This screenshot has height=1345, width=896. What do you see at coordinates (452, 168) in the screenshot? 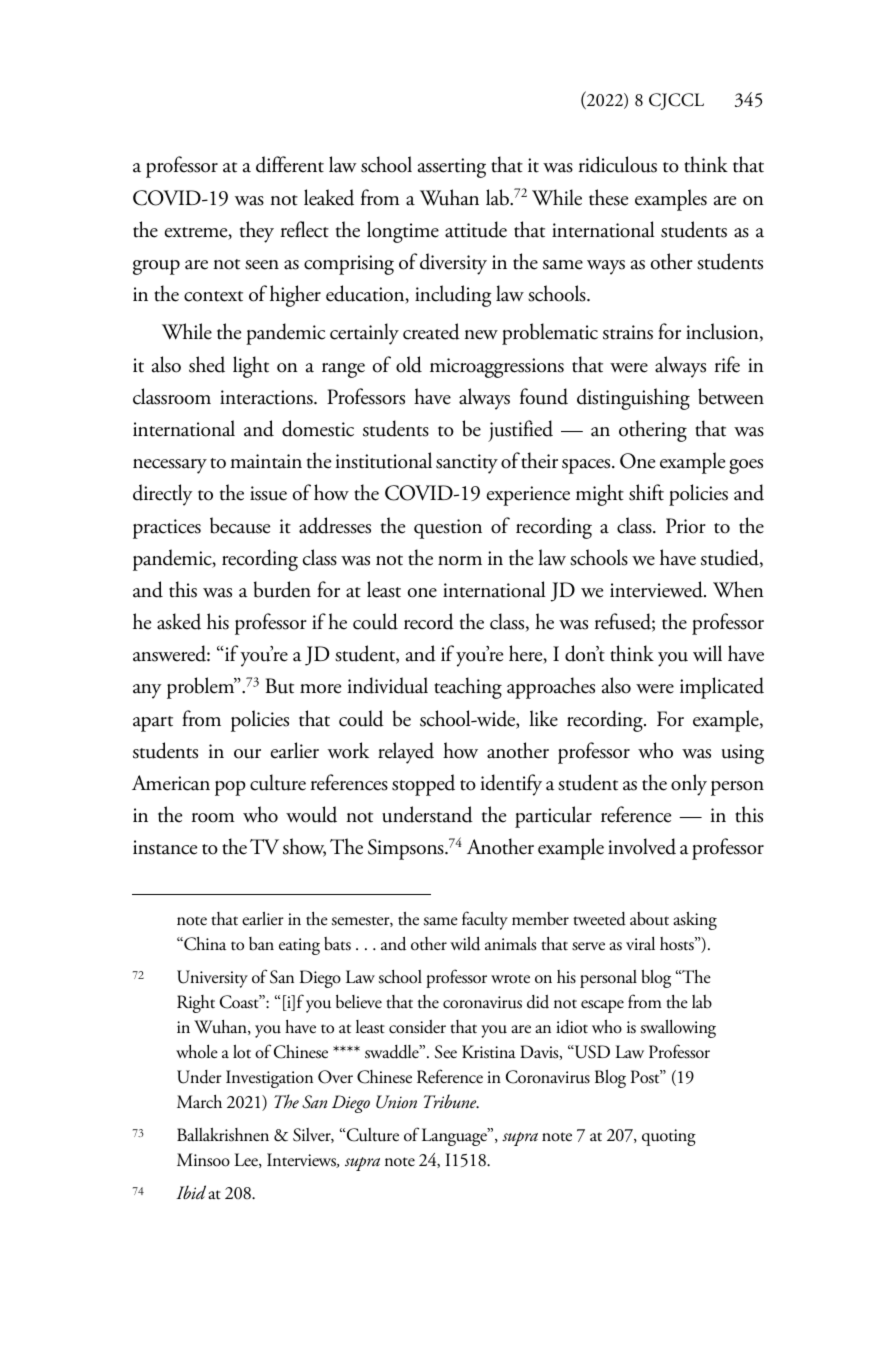
I see `asserting` at bounding box center [452, 168].
